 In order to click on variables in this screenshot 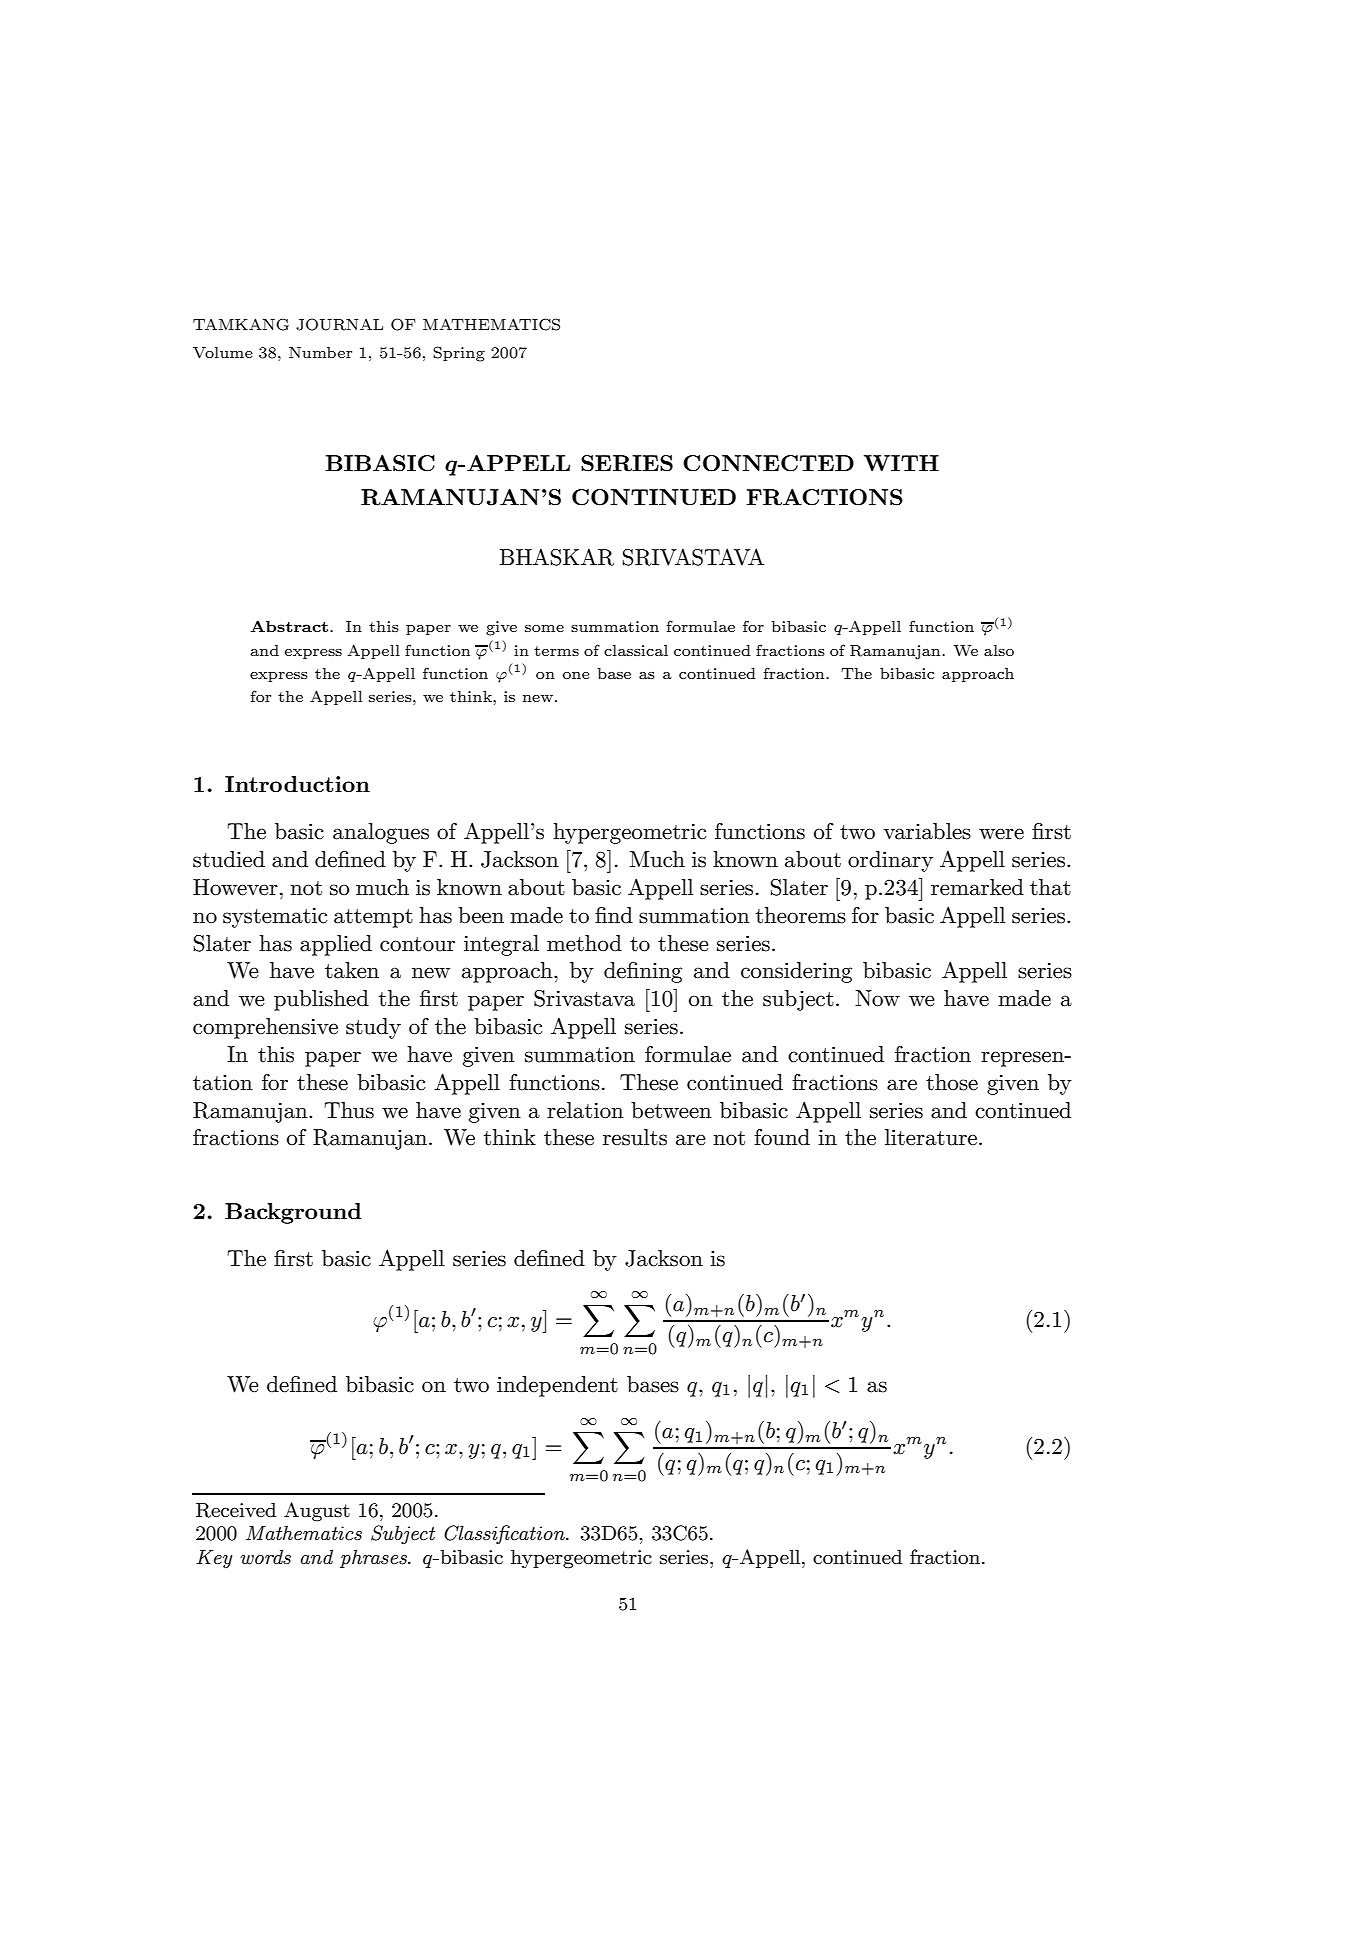, I will do `click(927, 831)`.
